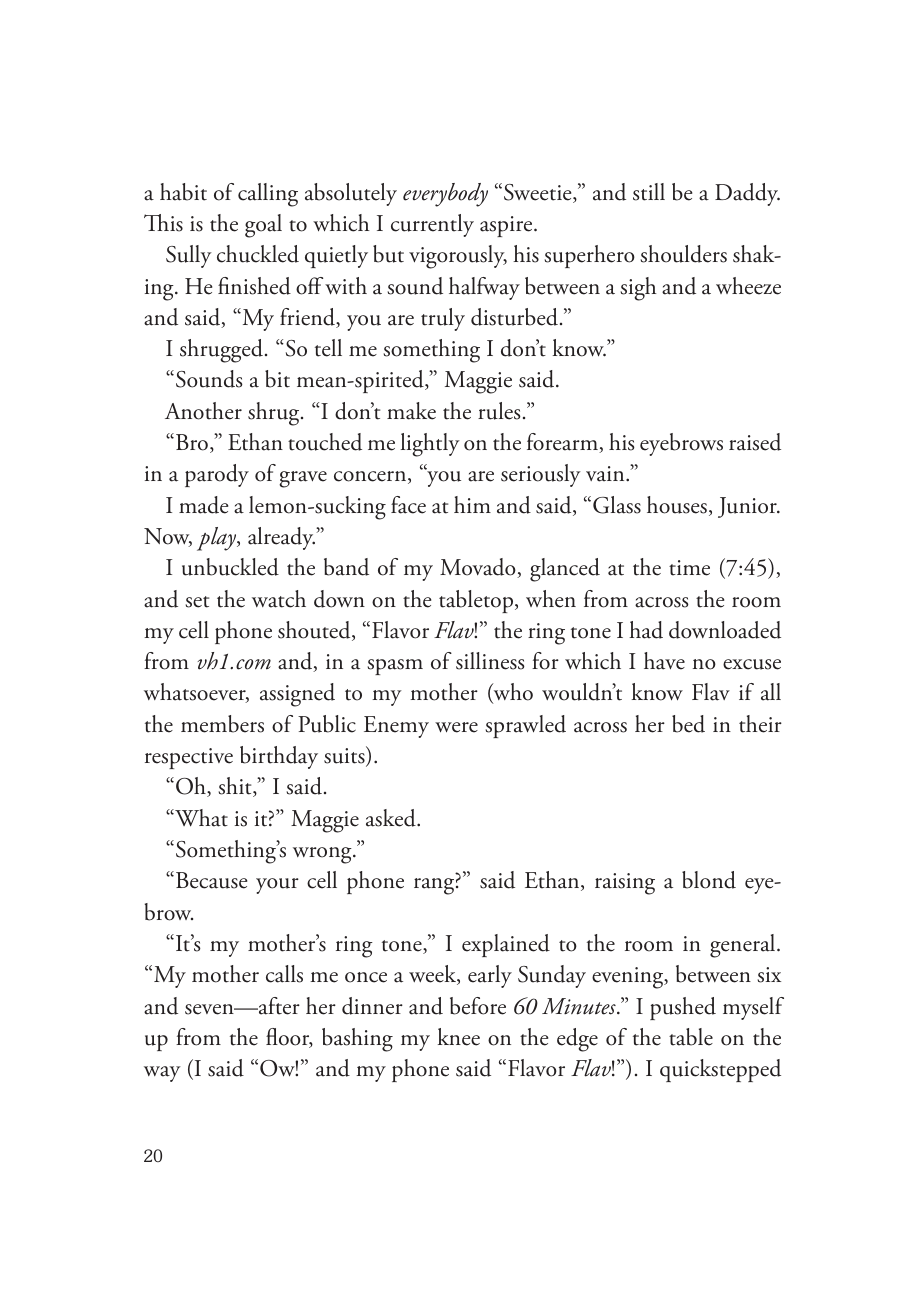 The height and width of the screenshot is (1316, 905). What do you see at coordinates (755, 442) in the screenshot?
I see `raised` at bounding box center [755, 442].
